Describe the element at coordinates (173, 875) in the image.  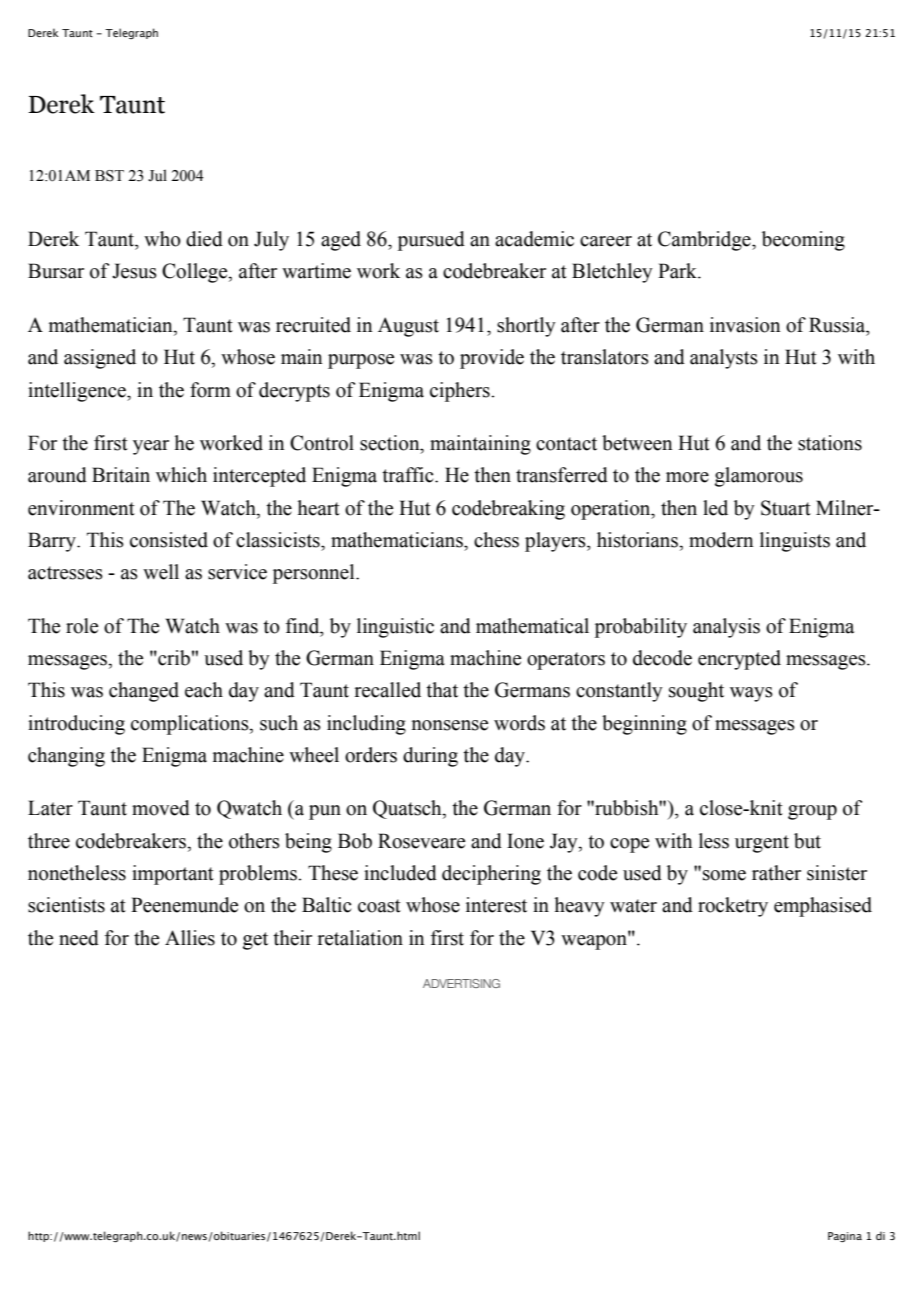
I see `important` at that location.
